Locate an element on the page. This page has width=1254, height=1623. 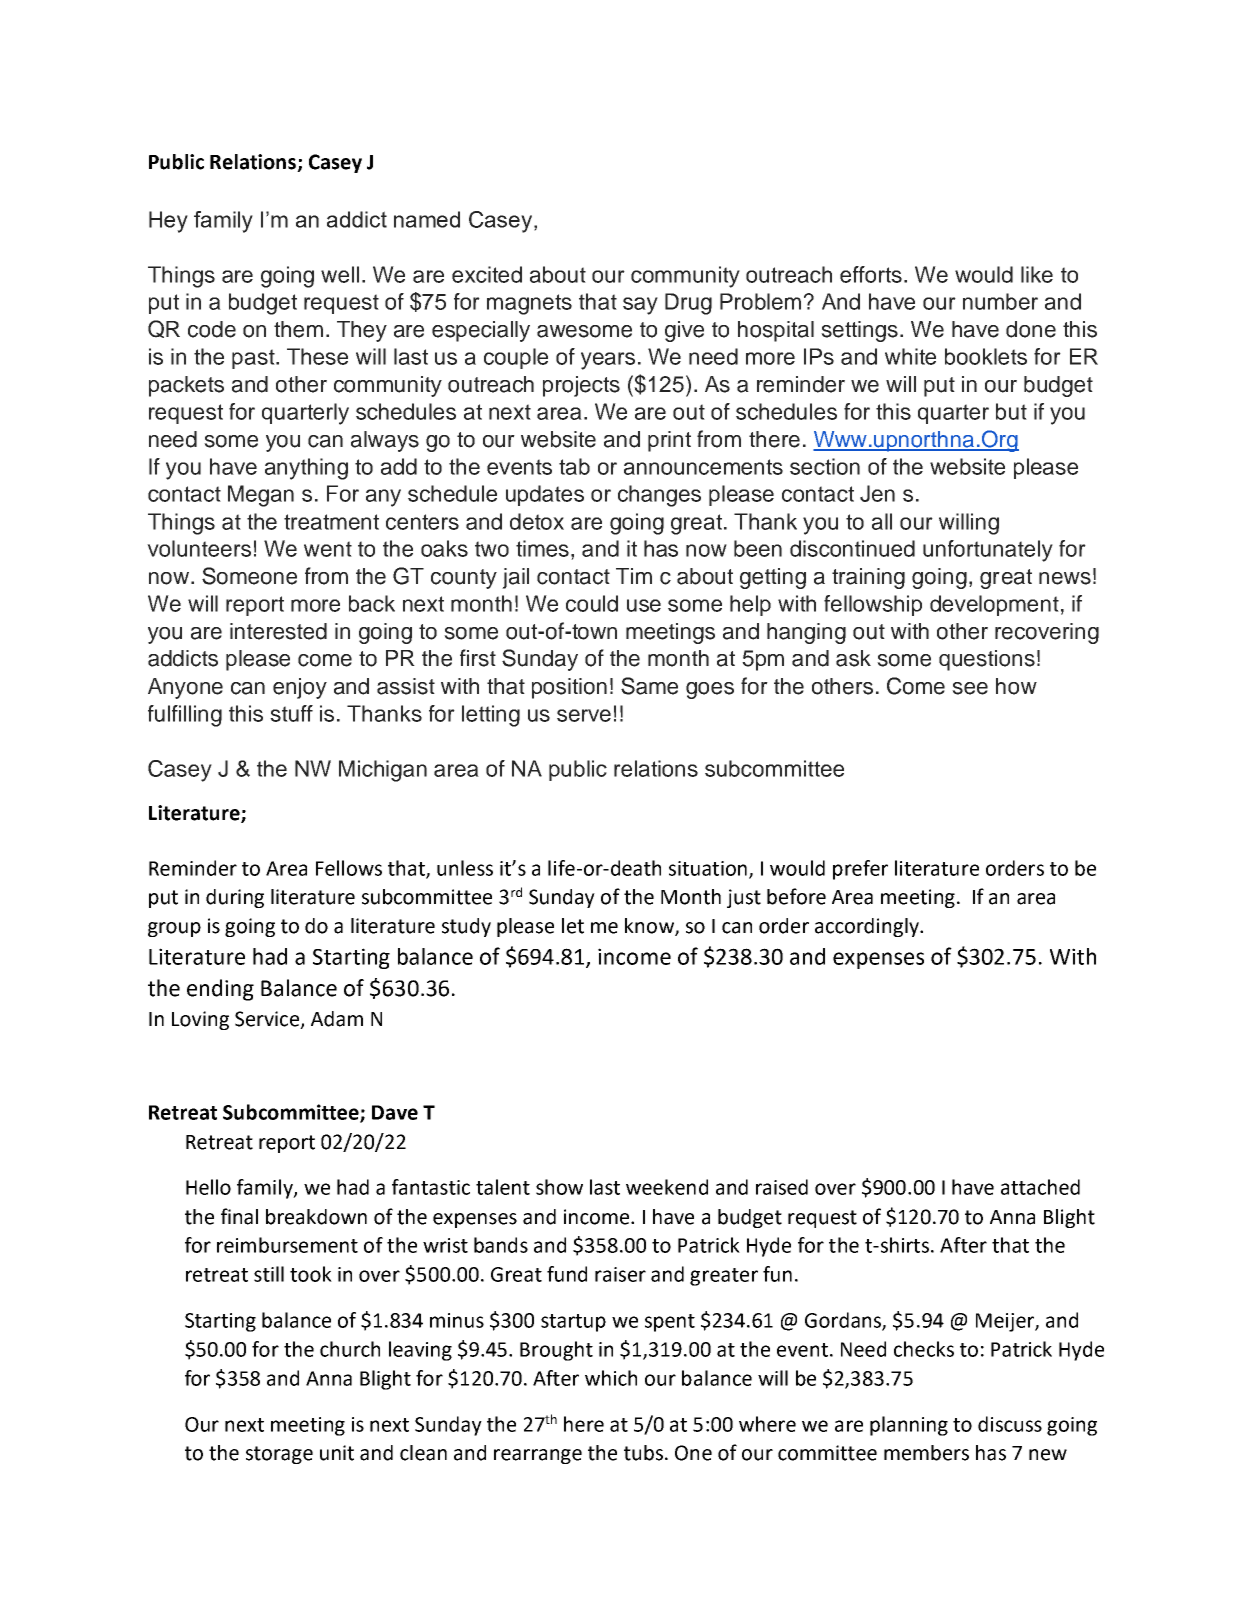
weekend is located at coordinates (667, 1187).
